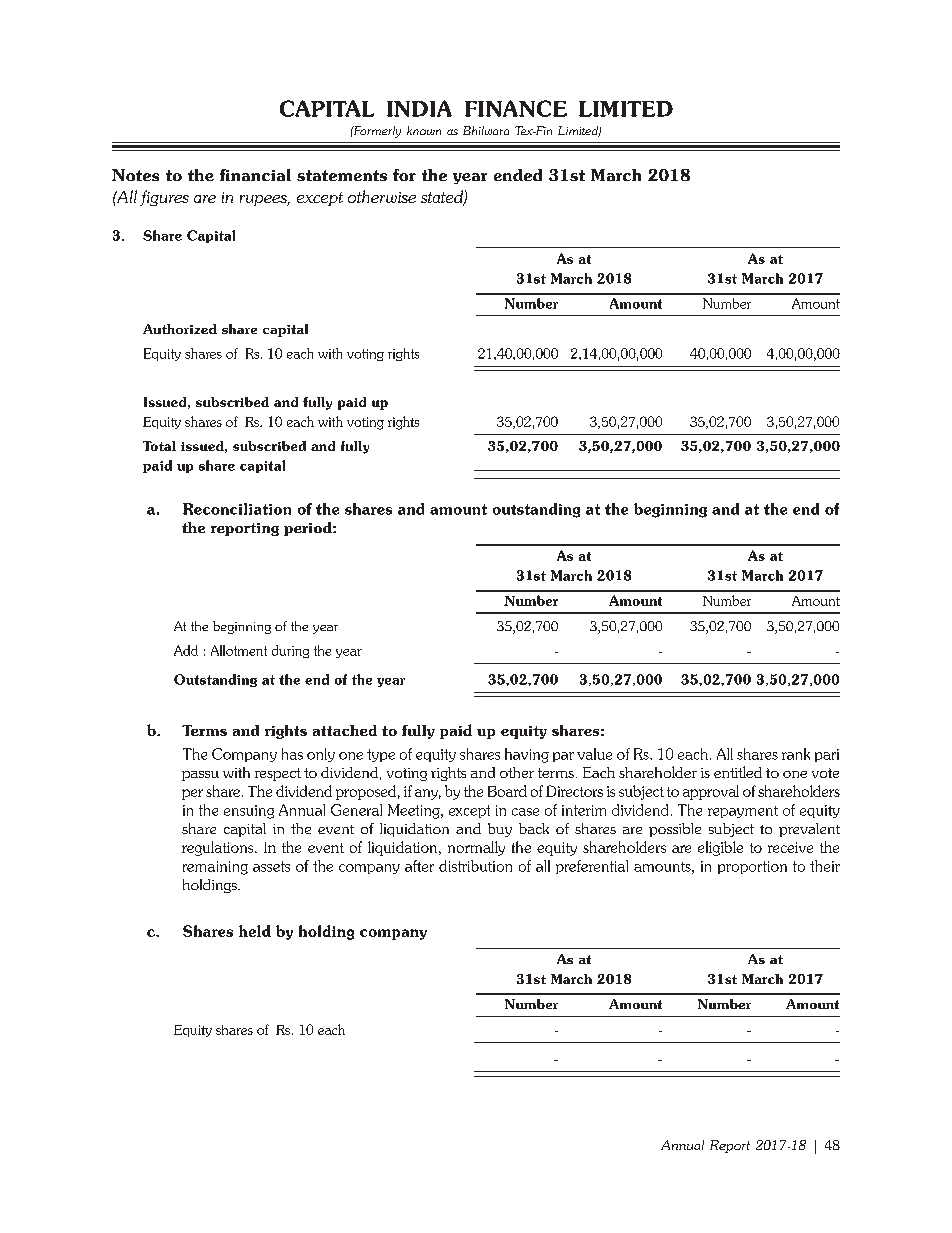 The image size is (952, 1233). I want to click on entitled, so click(738, 772).
